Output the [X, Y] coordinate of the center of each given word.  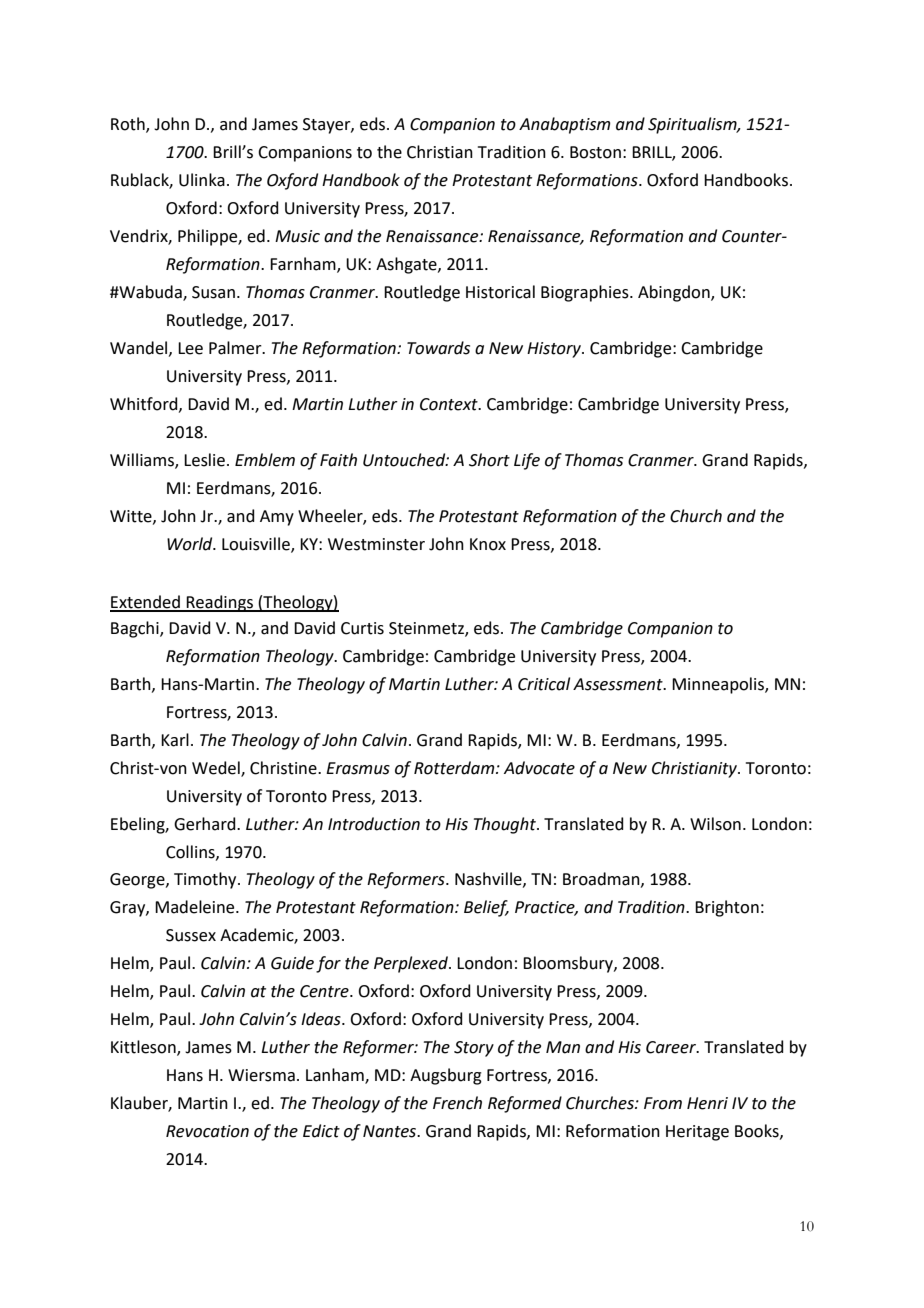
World [191, 544]
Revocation [207, 1131]
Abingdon [675, 293]
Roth [129, 125]
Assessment [619, 684]
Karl [175, 740]
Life [527, 461]
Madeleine [196, 907]
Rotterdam [455, 768]
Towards [438, 348]
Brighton [727, 908]
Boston [595, 152]
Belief [486, 908]
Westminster [376, 544]
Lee [190, 348]
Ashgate [407, 265]
